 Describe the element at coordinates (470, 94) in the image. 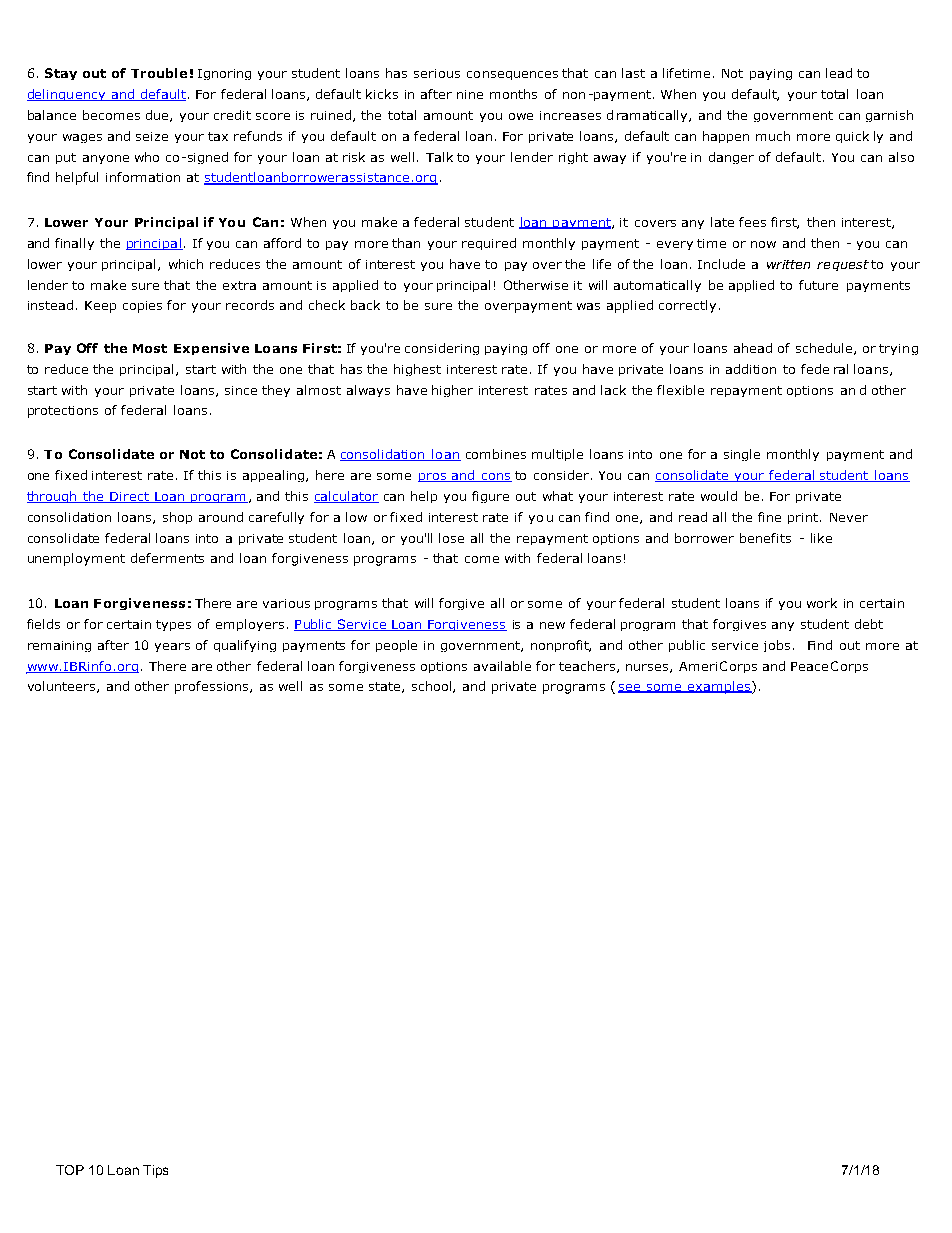

I see `nine` at that location.
